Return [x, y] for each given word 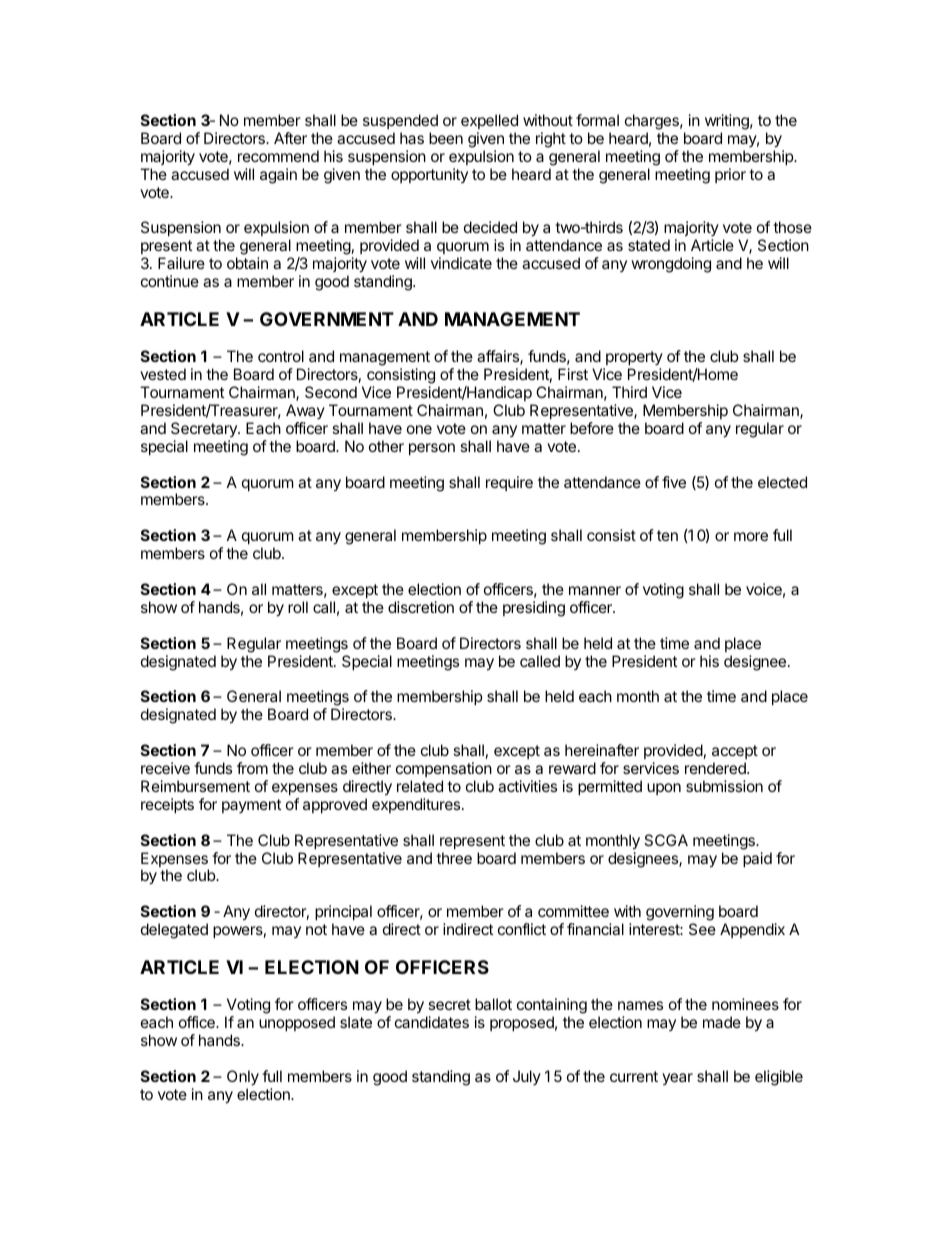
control [281, 356]
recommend [278, 156]
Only [243, 1078]
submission [724, 786]
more [751, 536]
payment [251, 806]
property [633, 360]
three [454, 858]
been [446, 138]
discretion [421, 607]
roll [298, 607]
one [419, 429]
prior [730, 175]
